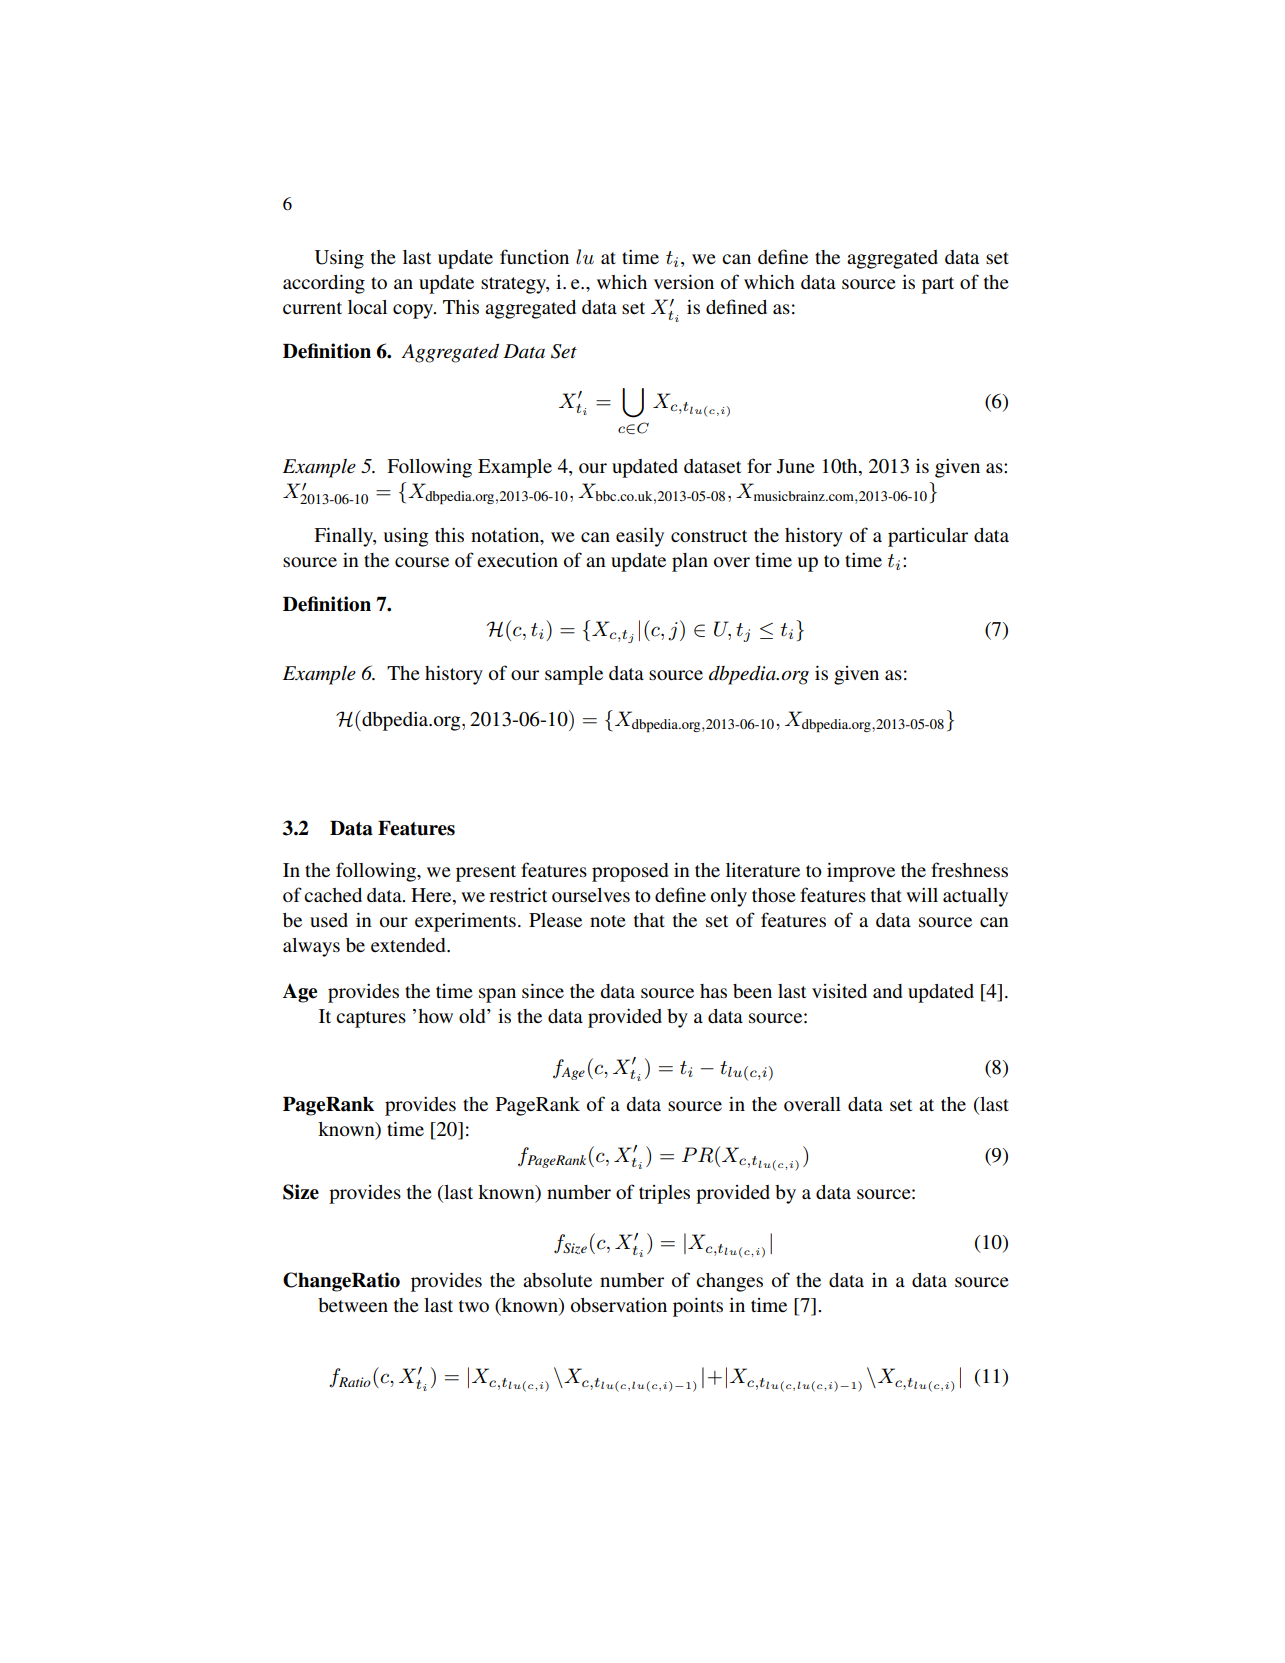  Describe the element at coordinates (353, 1305) in the page. I see `between` at that location.
